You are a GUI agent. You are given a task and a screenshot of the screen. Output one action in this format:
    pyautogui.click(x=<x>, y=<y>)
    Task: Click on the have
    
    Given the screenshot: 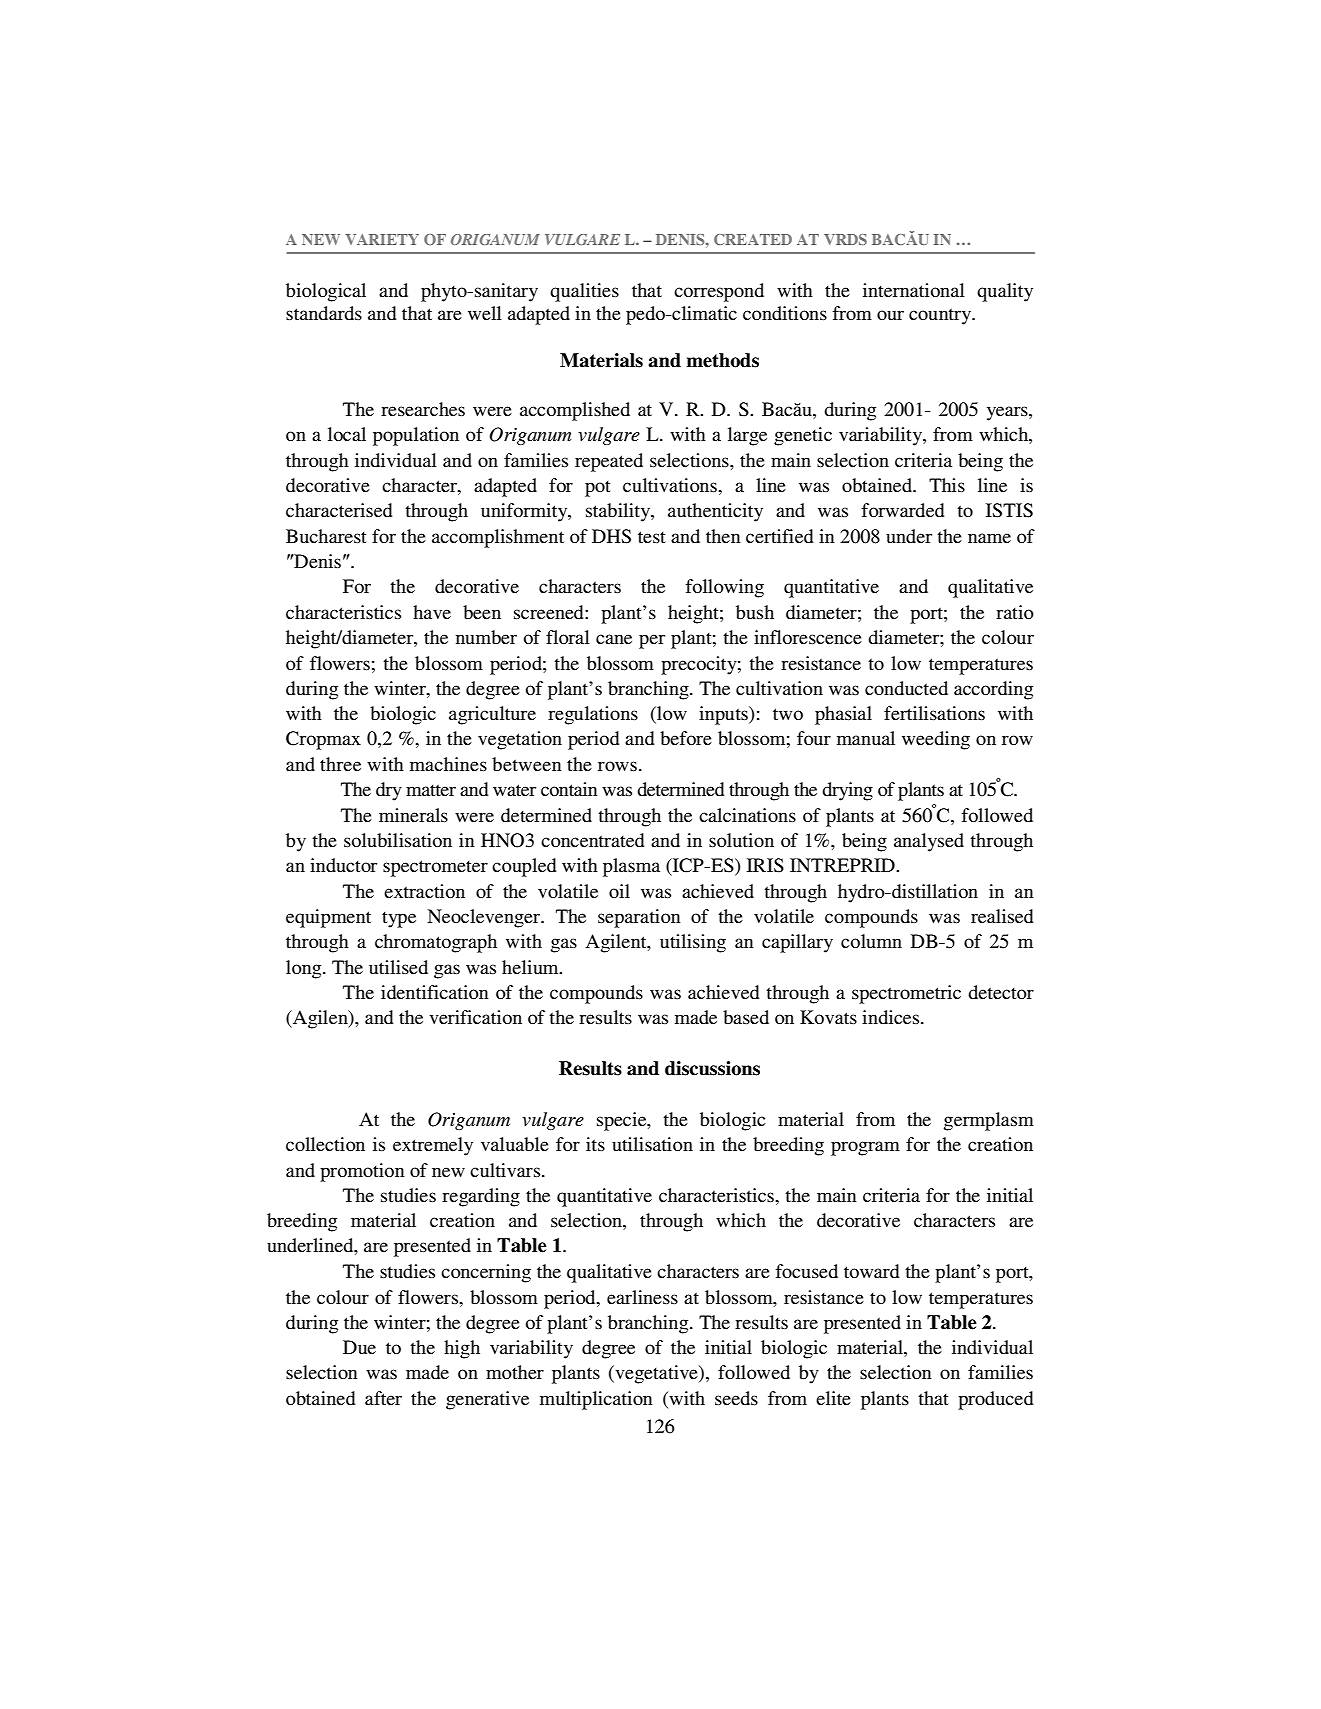 What is the action you would take?
    pyautogui.click(x=432, y=612)
